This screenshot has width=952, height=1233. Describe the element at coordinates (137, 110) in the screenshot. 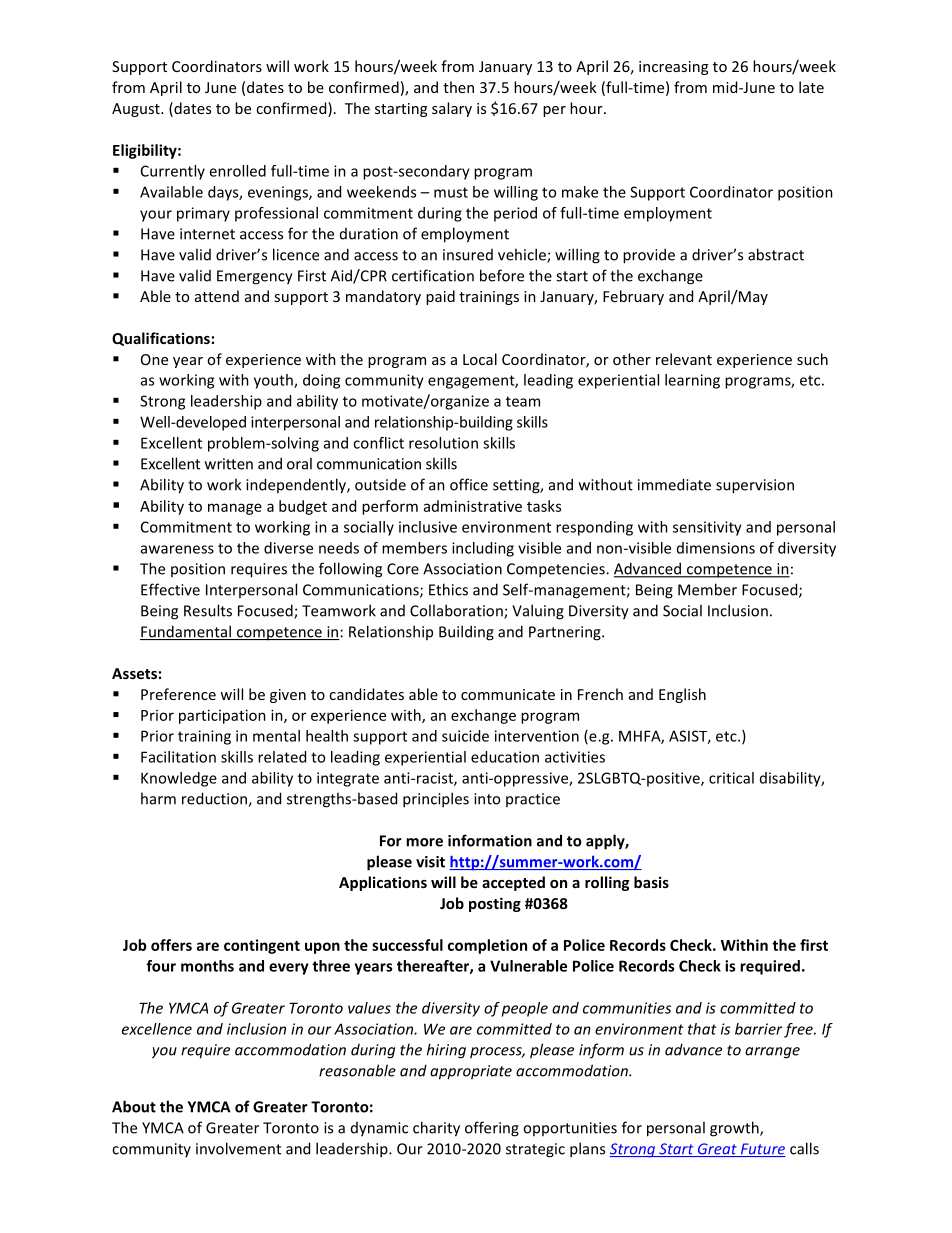

I see `August` at that location.
